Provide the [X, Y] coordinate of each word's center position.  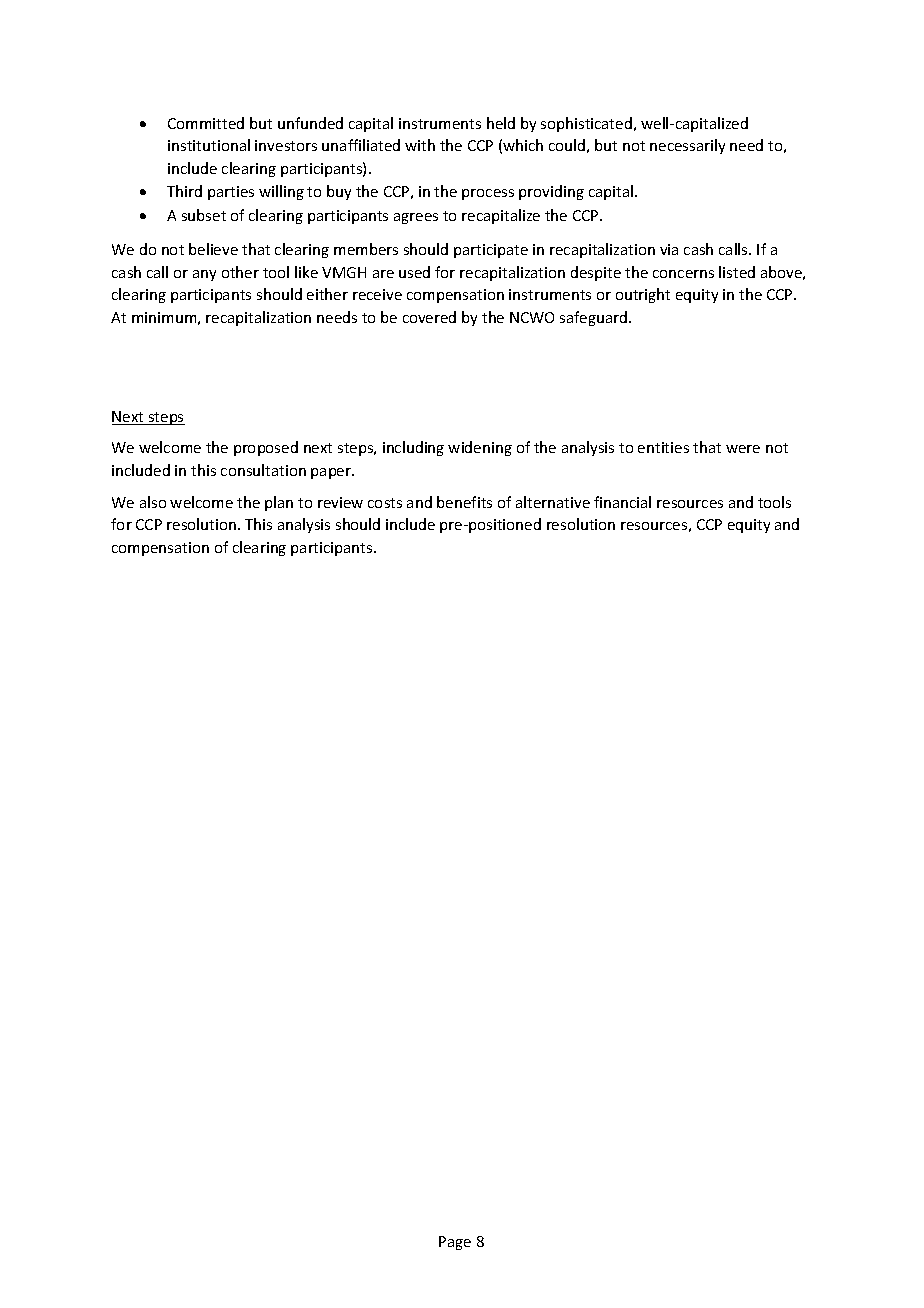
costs [385, 503]
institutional [209, 145]
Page [455, 1243]
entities [663, 447]
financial [622, 502]
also [153, 502]
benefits [464, 502]
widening [480, 448]
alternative [553, 502]
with [420, 145]
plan [279, 503]
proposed [266, 448]
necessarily [687, 146]
